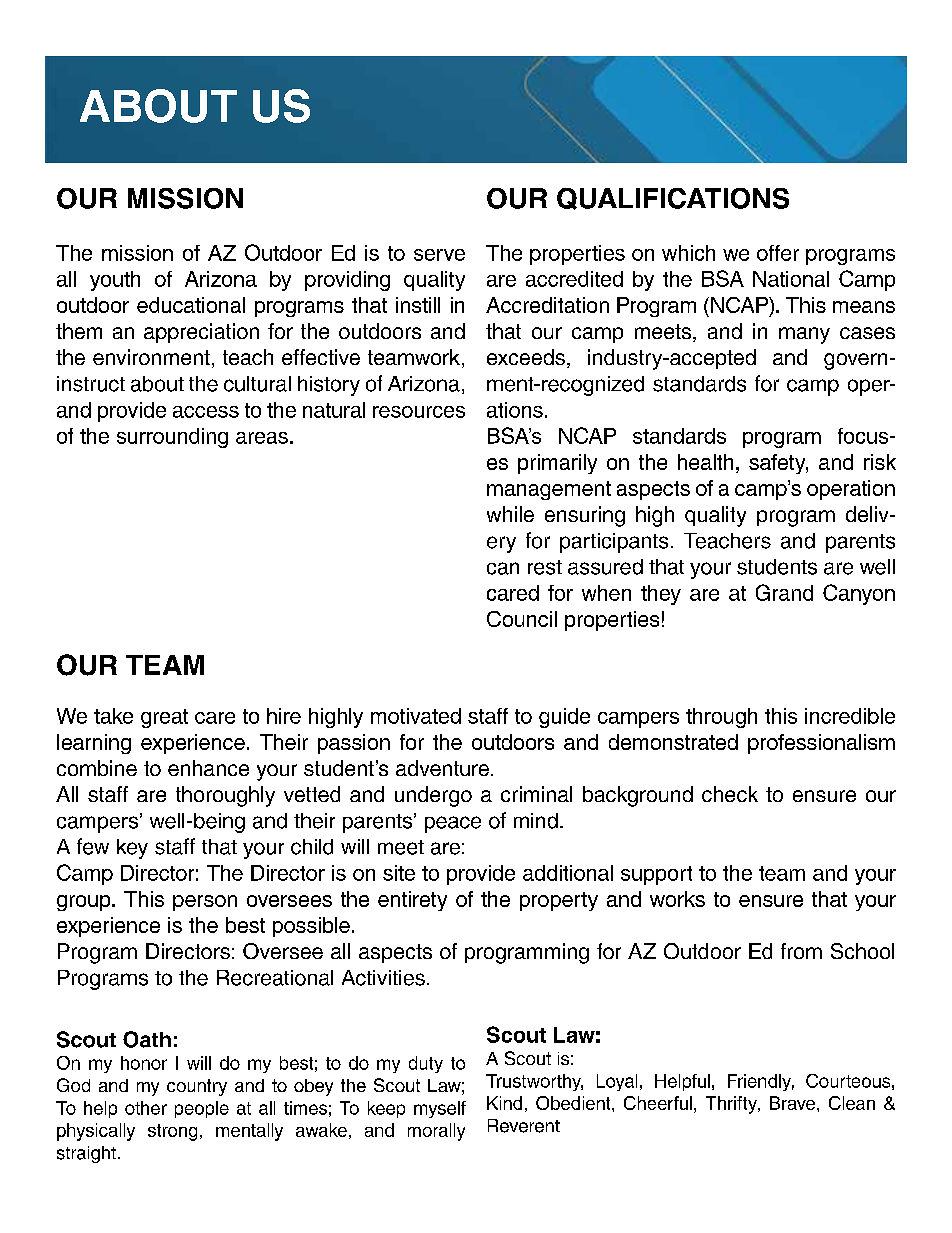 The width and height of the image is (952, 1233). I want to click on National, so click(791, 279).
